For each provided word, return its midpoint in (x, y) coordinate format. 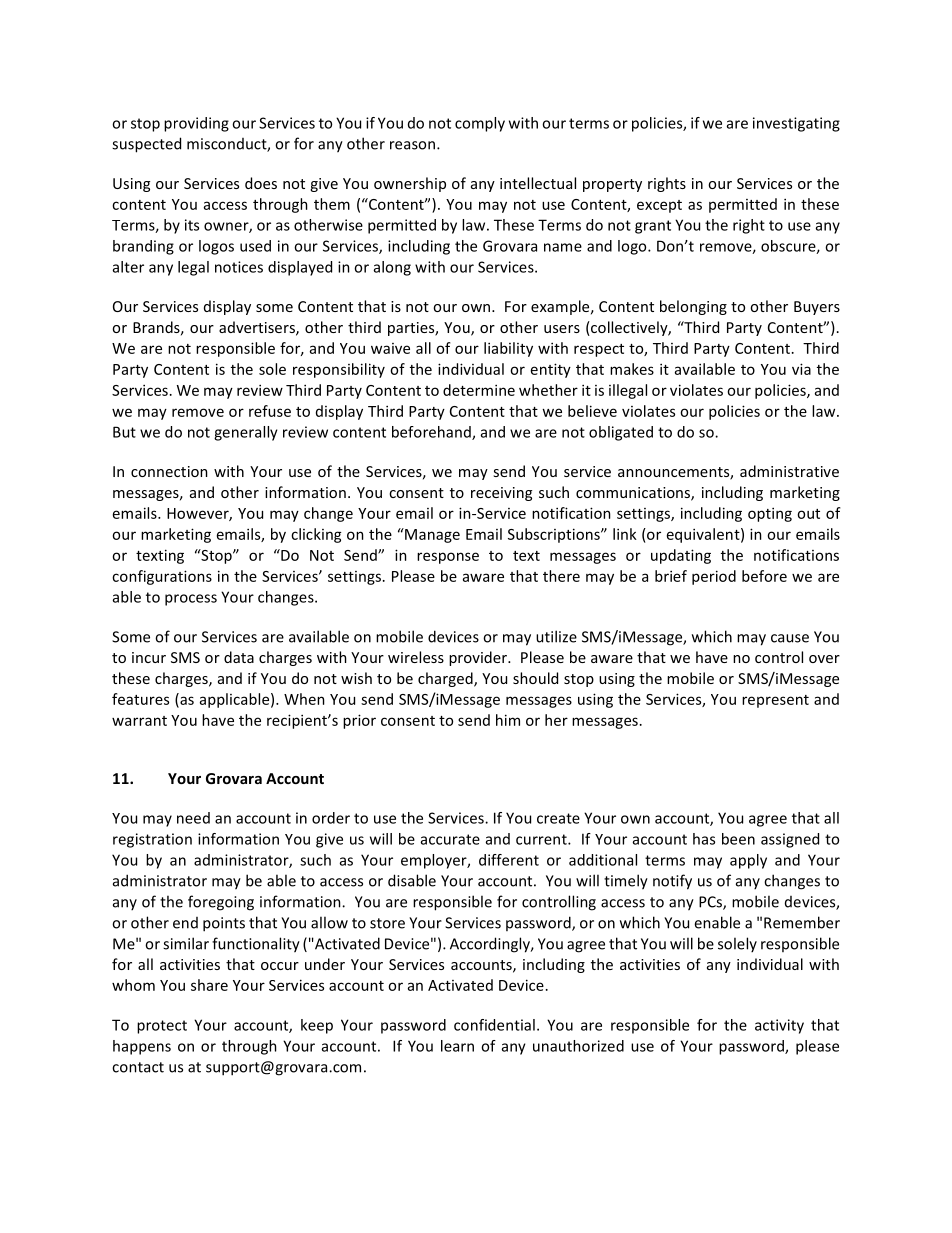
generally (246, 433)
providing (196, 124)
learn (457, 1046)
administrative (789, 471)
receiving (501, 494)
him (508, 720)
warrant (139, 721)
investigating (796, 124)
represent (775, 701)
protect (162, 1027)
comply (480, 124)
